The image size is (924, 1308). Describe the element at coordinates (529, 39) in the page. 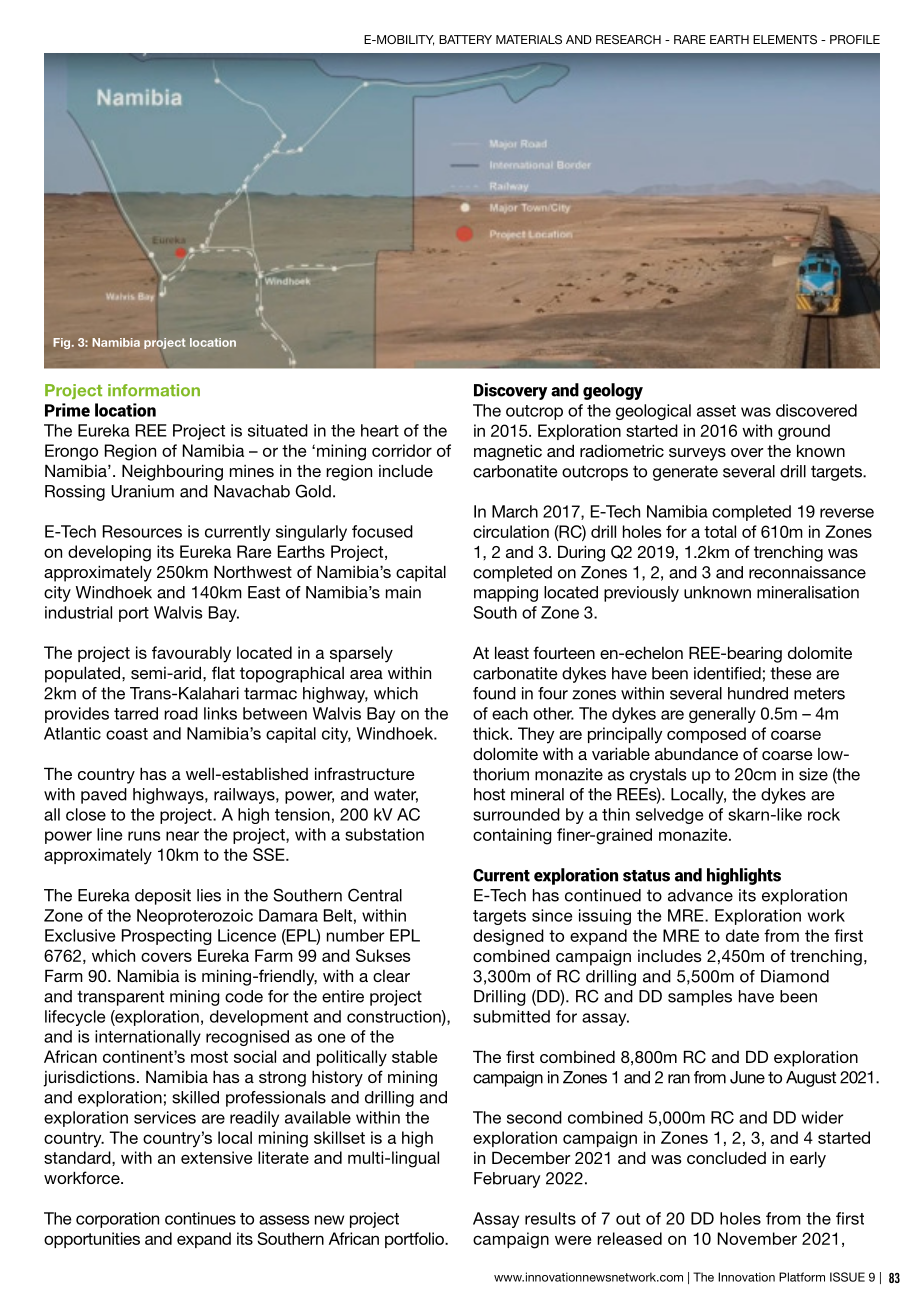

I see `MATERIALS` at that location.
